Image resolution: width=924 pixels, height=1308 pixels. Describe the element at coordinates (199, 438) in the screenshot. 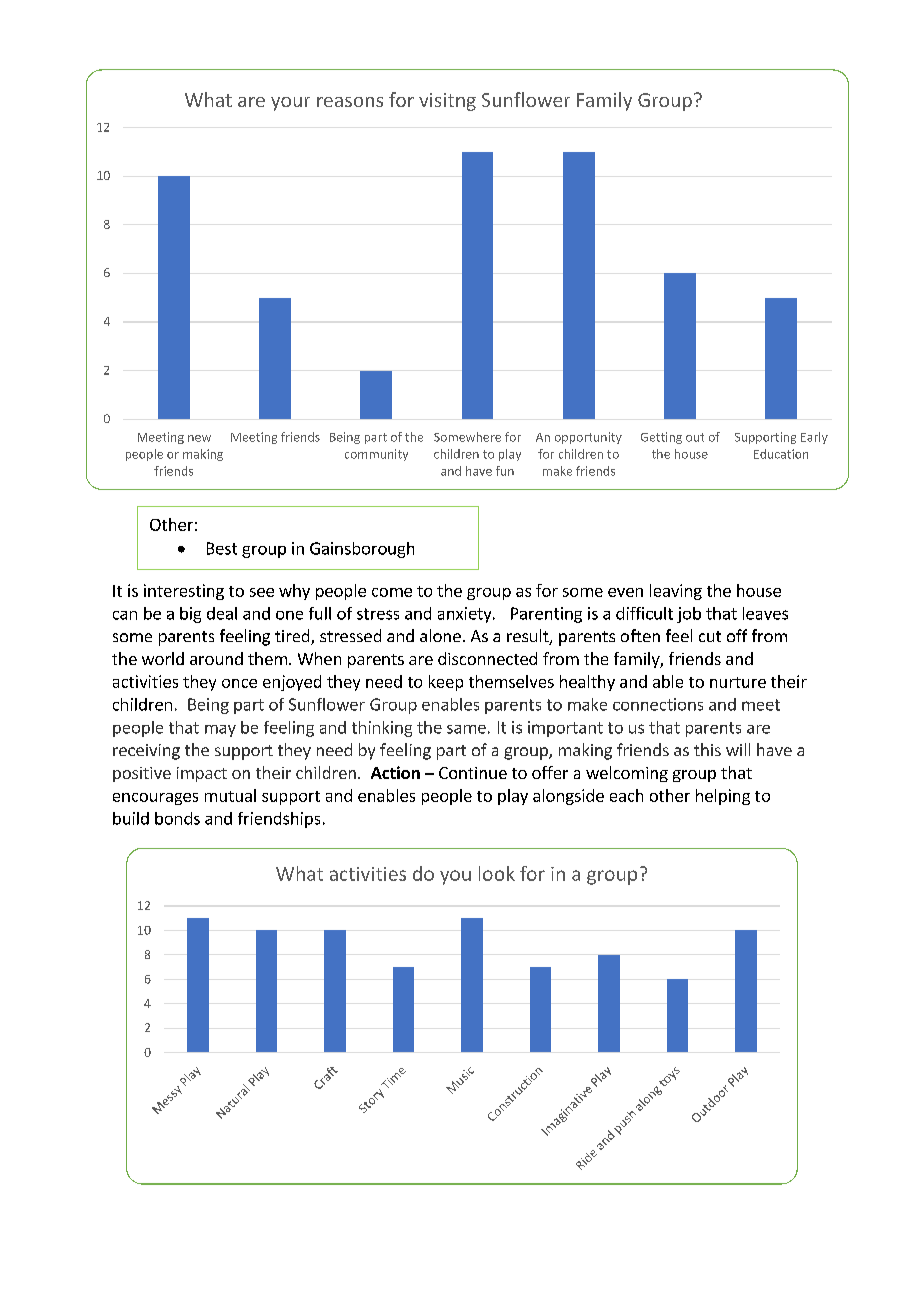

I see `new` at that location.
